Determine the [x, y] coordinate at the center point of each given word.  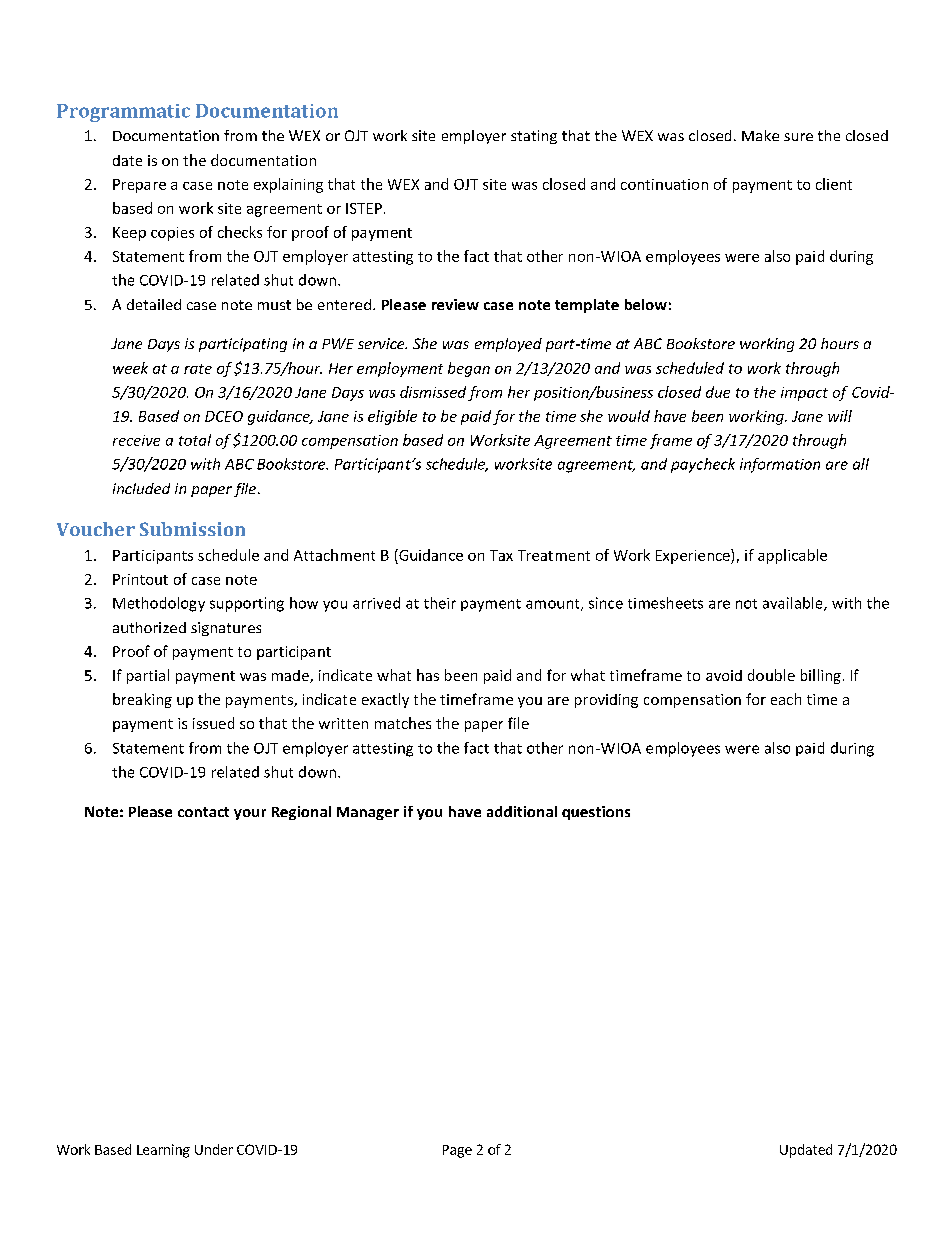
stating [534, 137]
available [794, 604]
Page [457, 1151]
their [440, 603]
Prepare [139, 186]
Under [214, 1149]
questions [596, 813]
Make [760, 135]
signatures [226, 629]
